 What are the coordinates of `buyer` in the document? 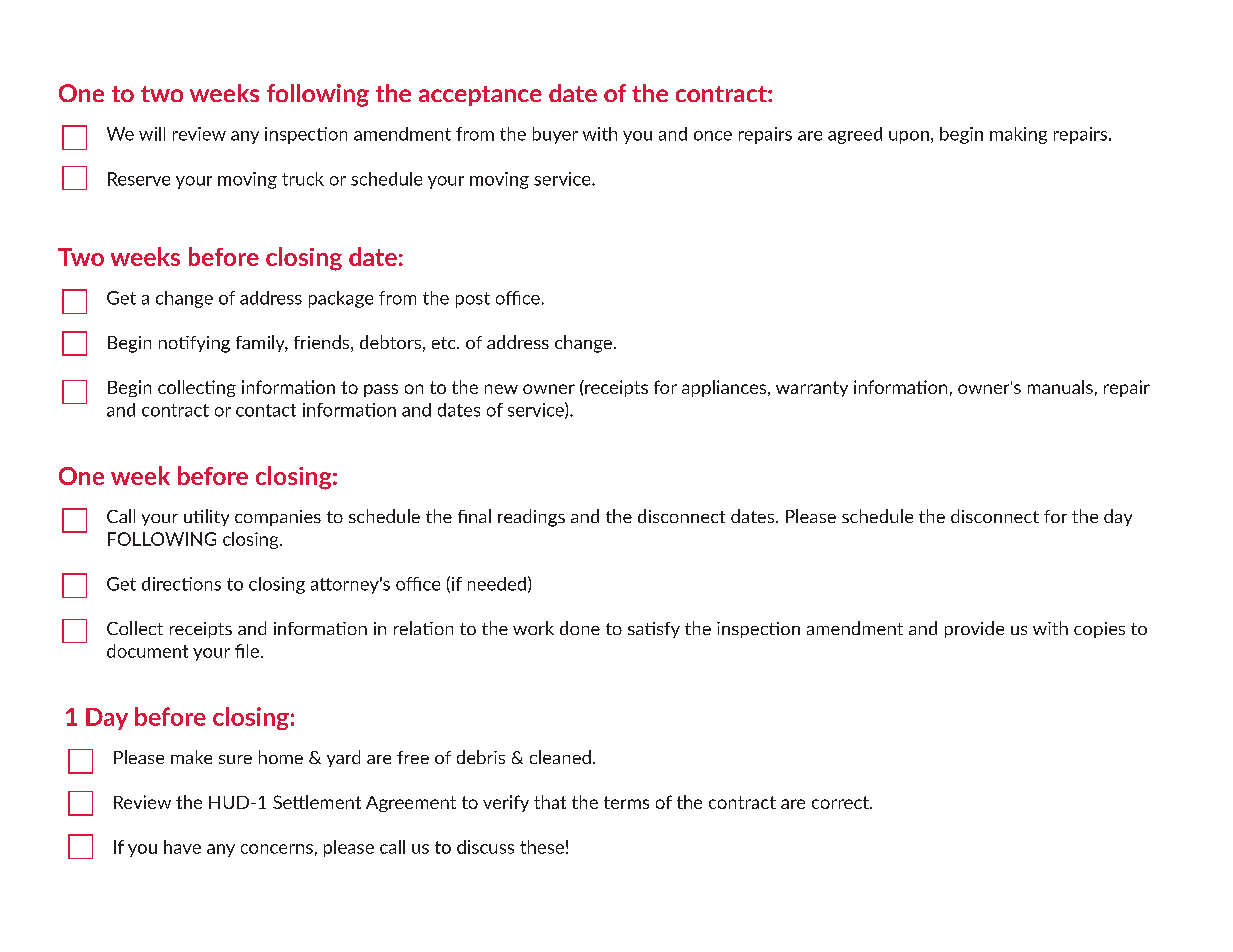 It's located at (555, 135).
